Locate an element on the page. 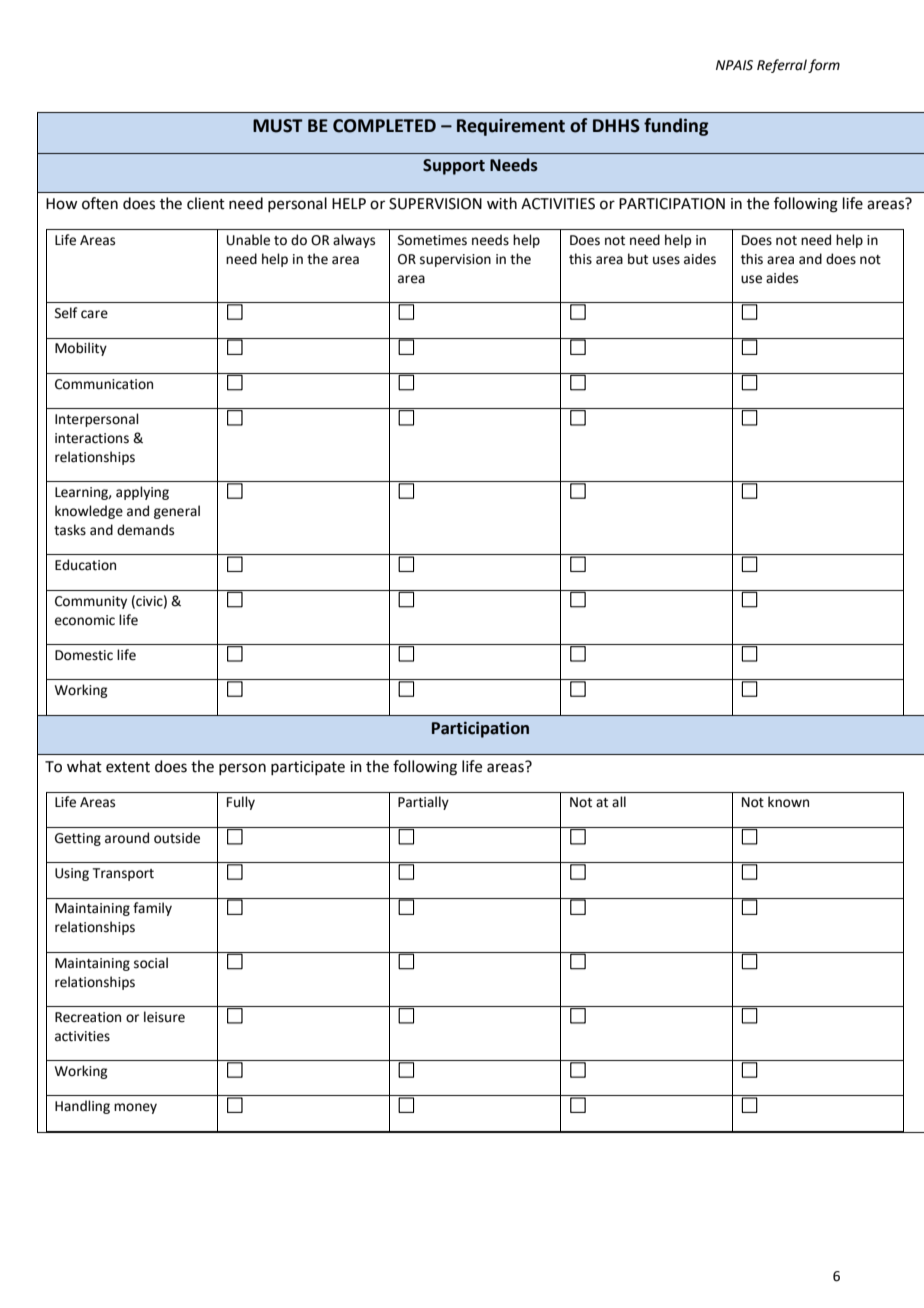 The image size is (924, 1308). uses is located at coordinates (666, 260).
